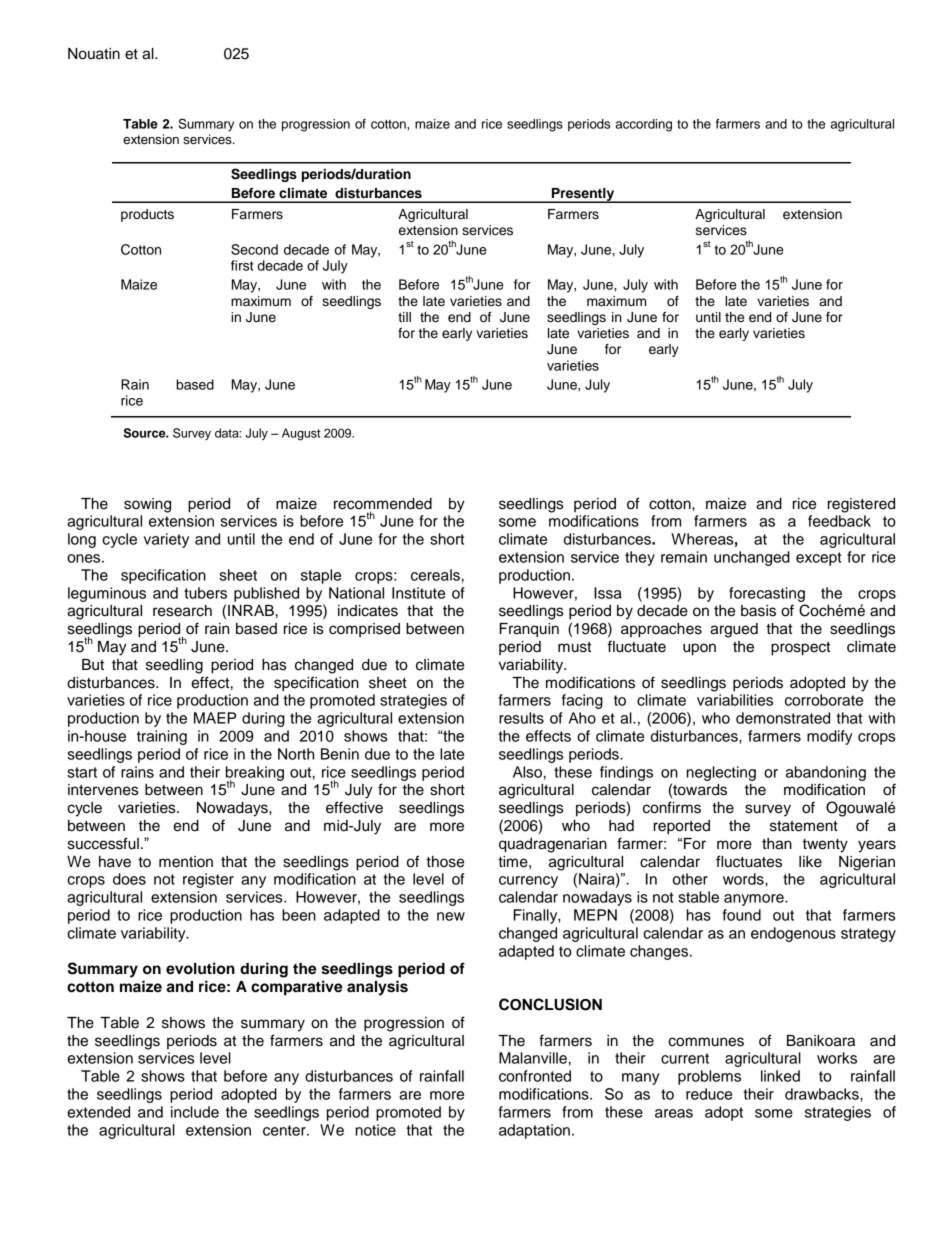 The width and height of the screenshot is (952, 1233). Describe the element at coordinates (826, 773) in the screenshot. I see `abandoning` at that location.
